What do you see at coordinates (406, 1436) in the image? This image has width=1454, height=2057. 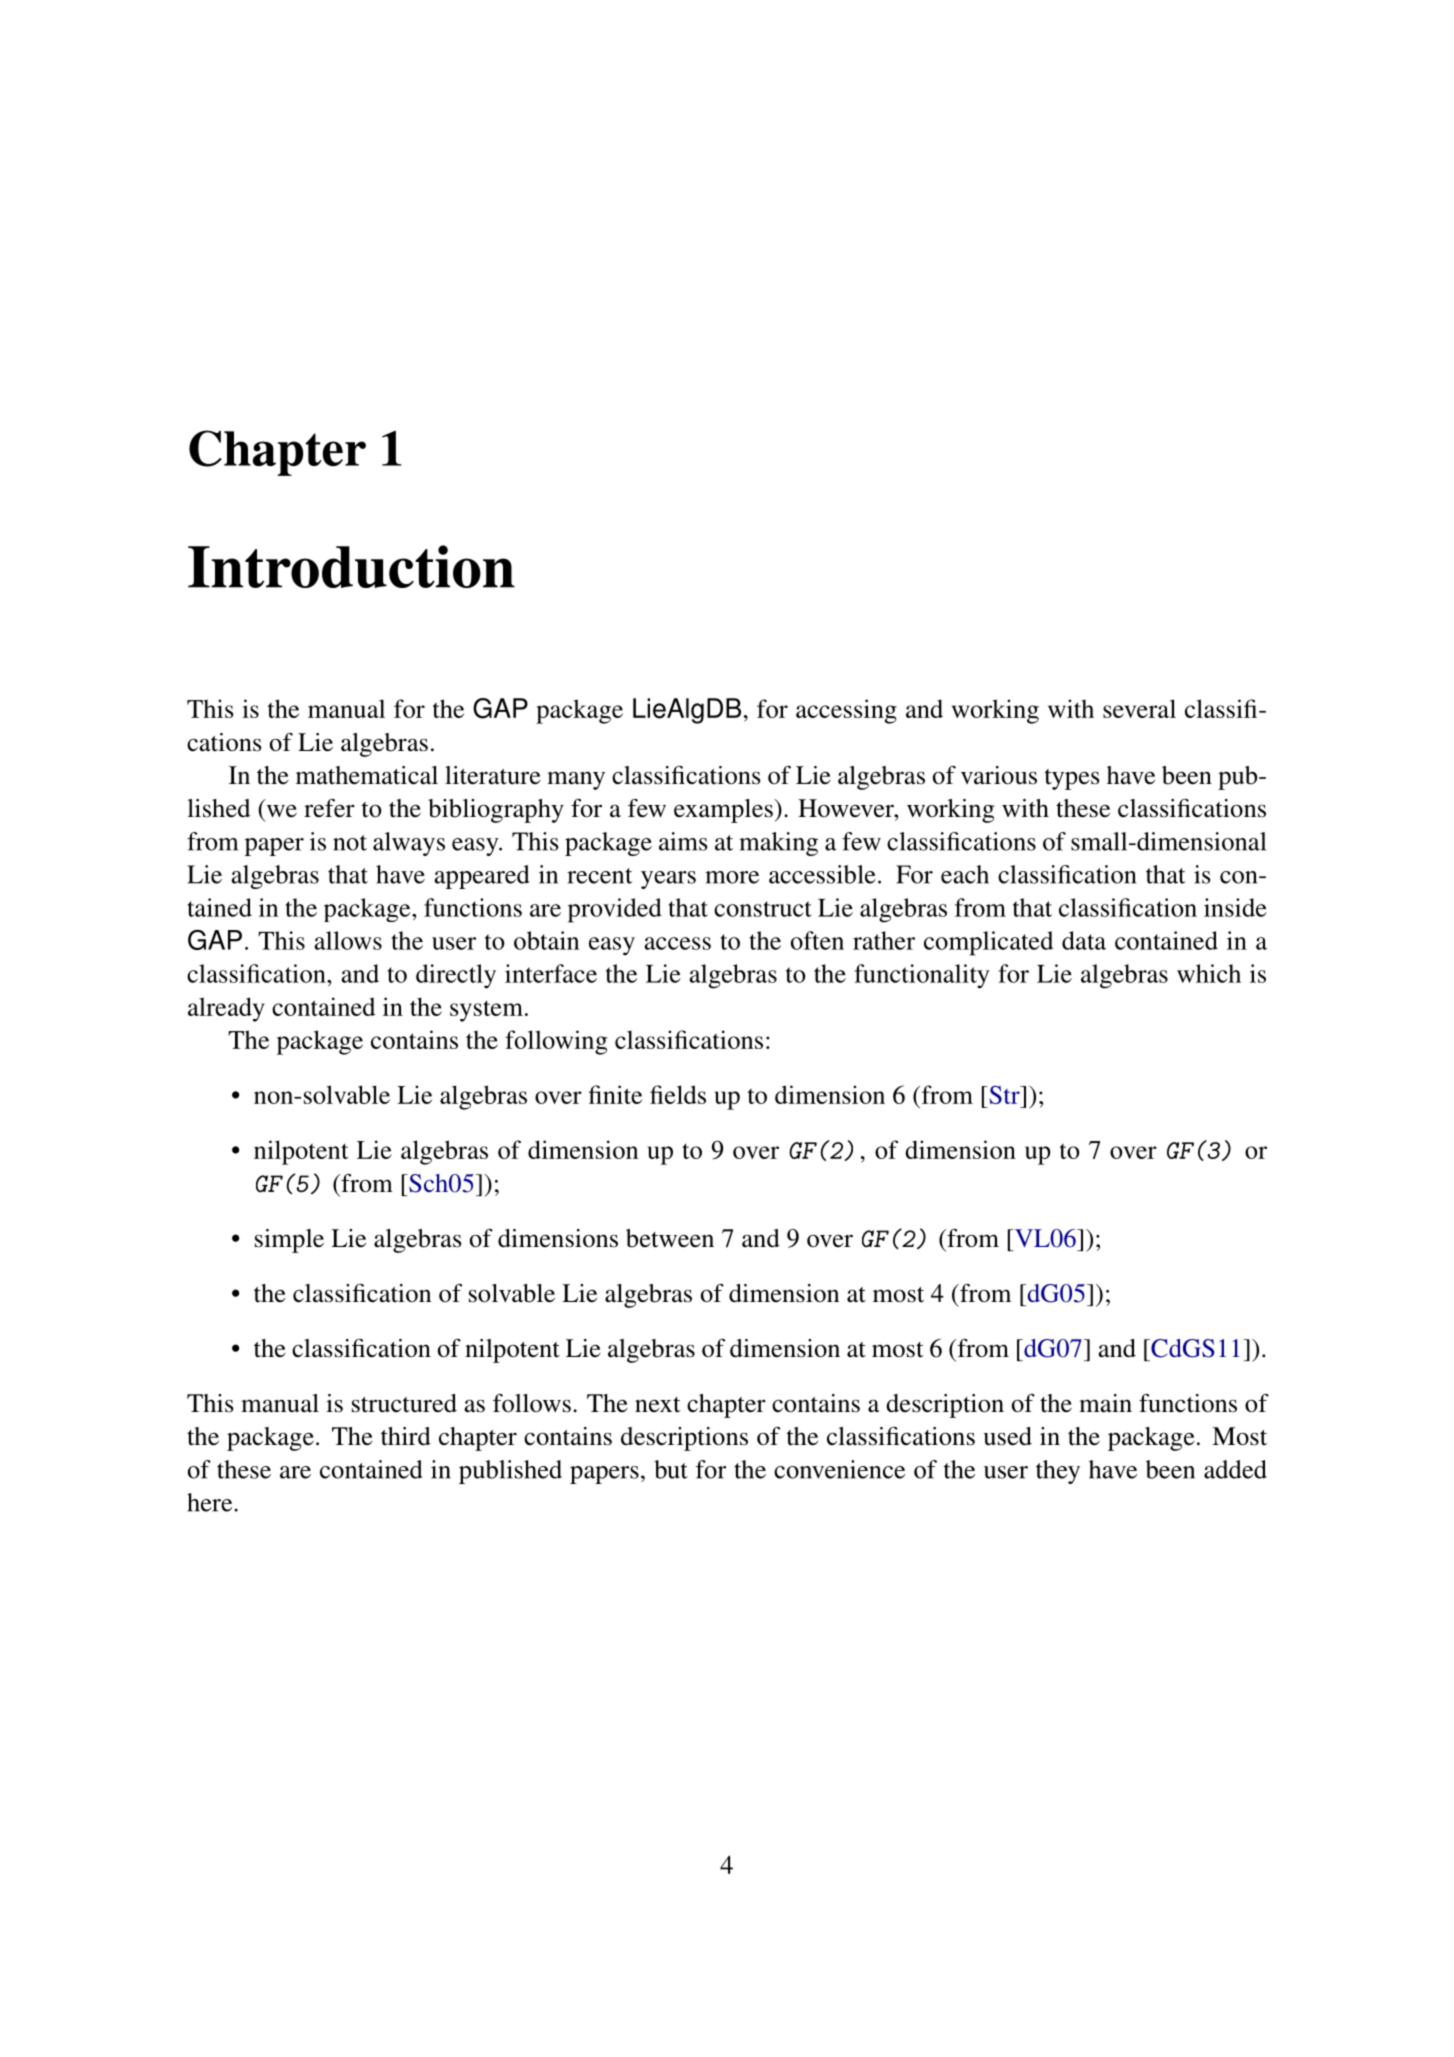 I see `third` at bounding box center [406, 1436].
